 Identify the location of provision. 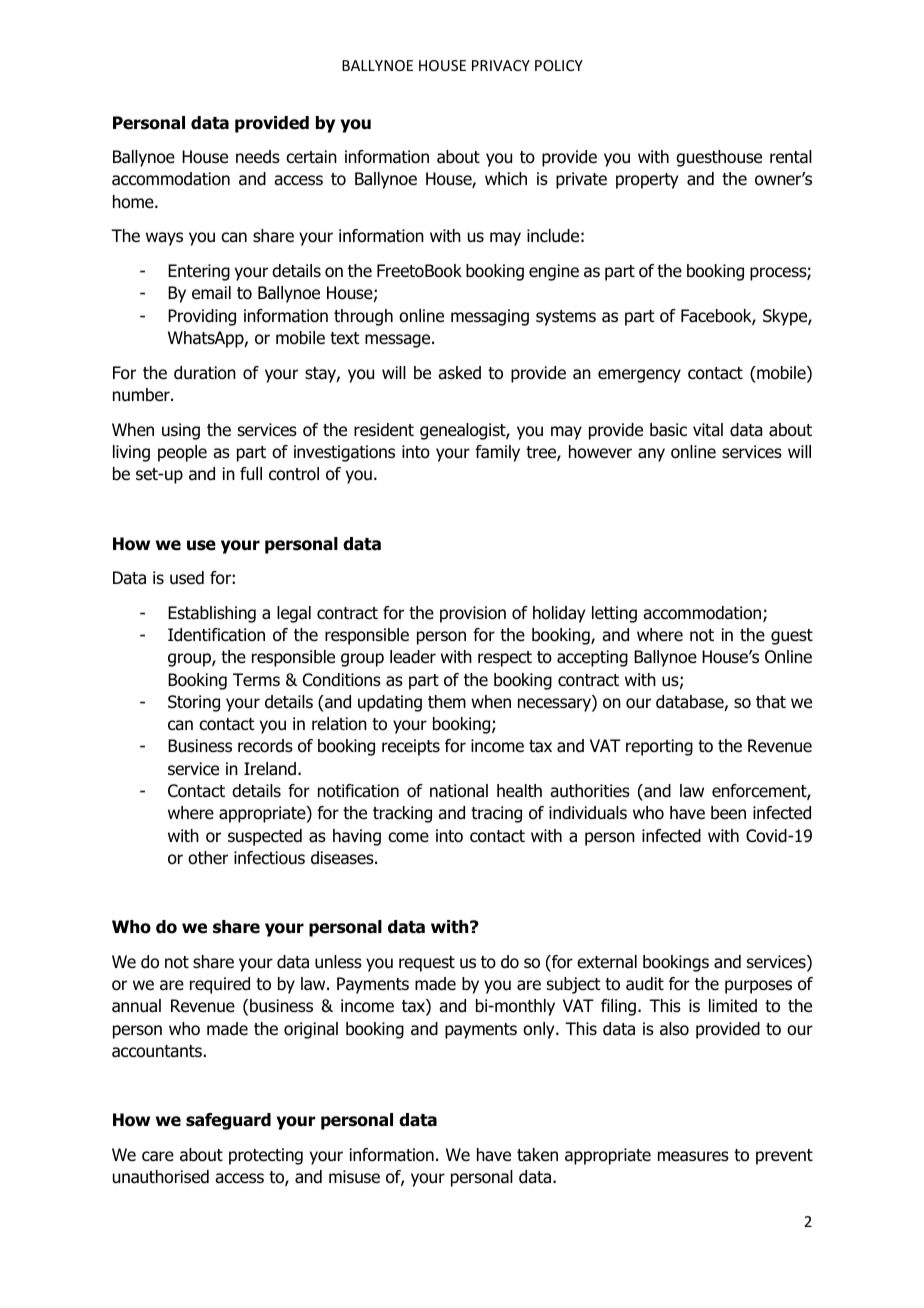
(473, 614).
